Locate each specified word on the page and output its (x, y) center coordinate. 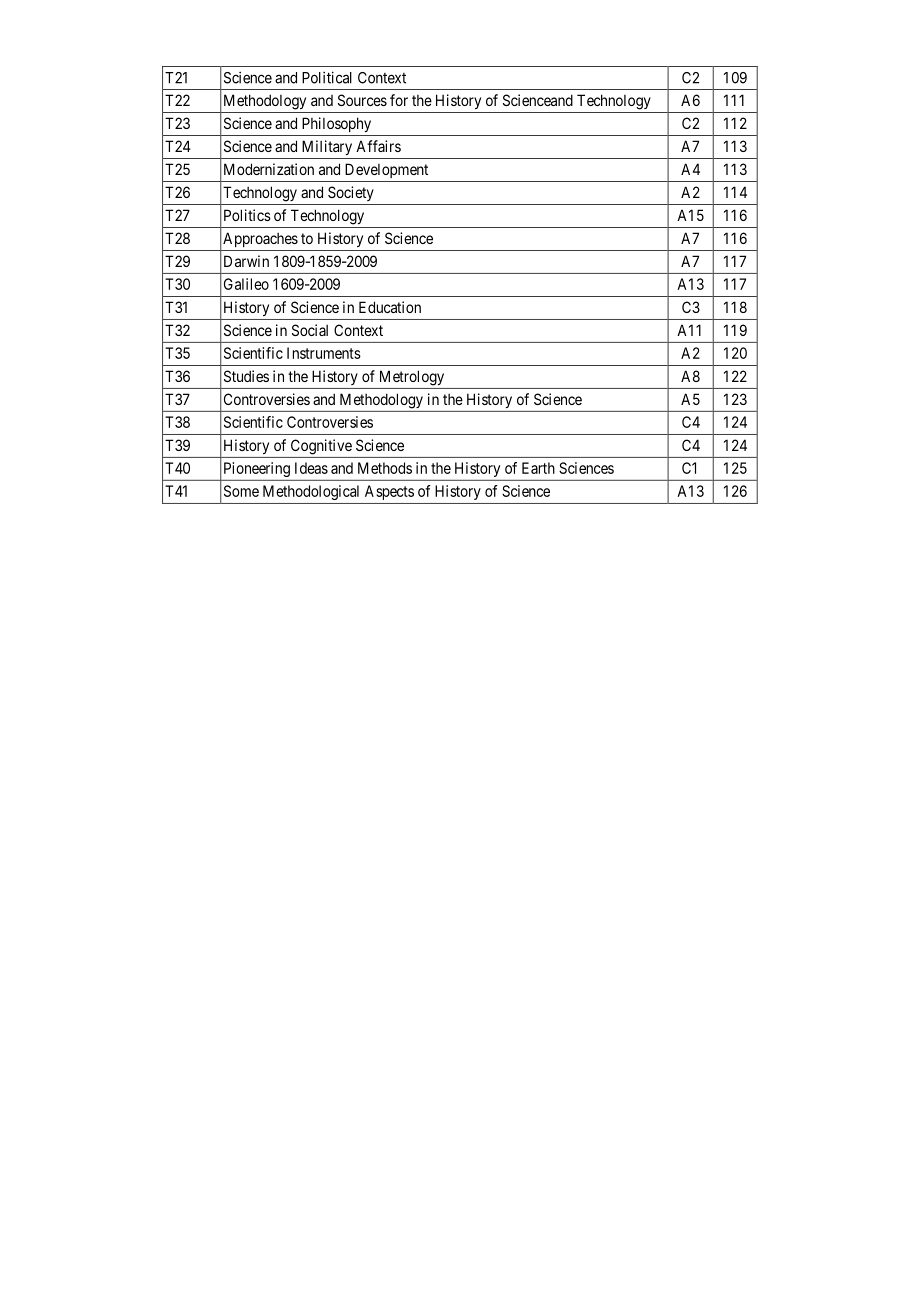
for (399, 100)
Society (351, 193)
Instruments (324, 353)
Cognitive (321, 447)
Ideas (311, 468)
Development (386, 170)
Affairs (378, 146)
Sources (362, 100)
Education (390, 307)
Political (327, 77)
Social (310, 330)
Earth (538, 468)
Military (327, 147)
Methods (385, 468)
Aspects (389, 492)
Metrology (412, 378)
